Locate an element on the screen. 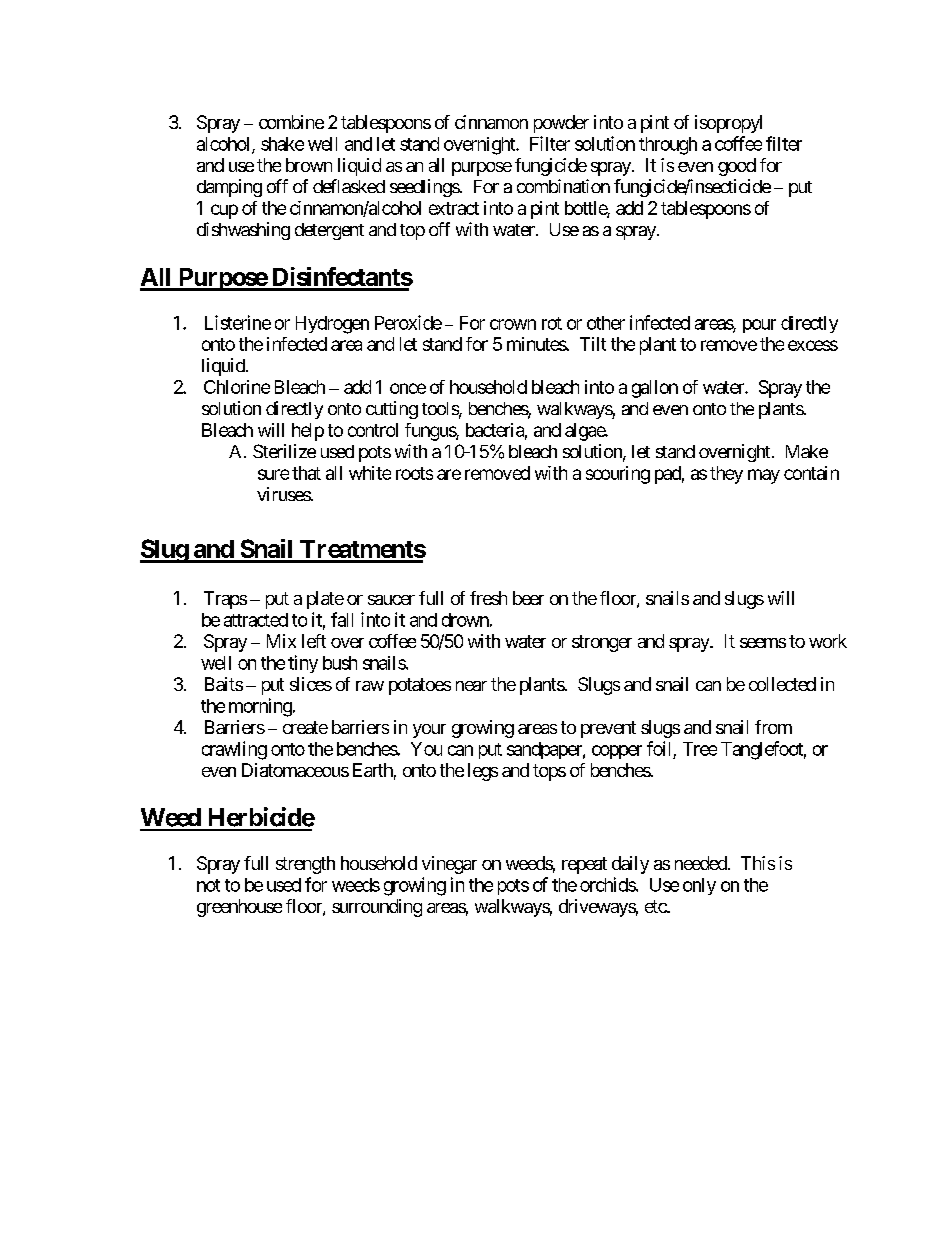  sure is located at coordinates (273, 474).
